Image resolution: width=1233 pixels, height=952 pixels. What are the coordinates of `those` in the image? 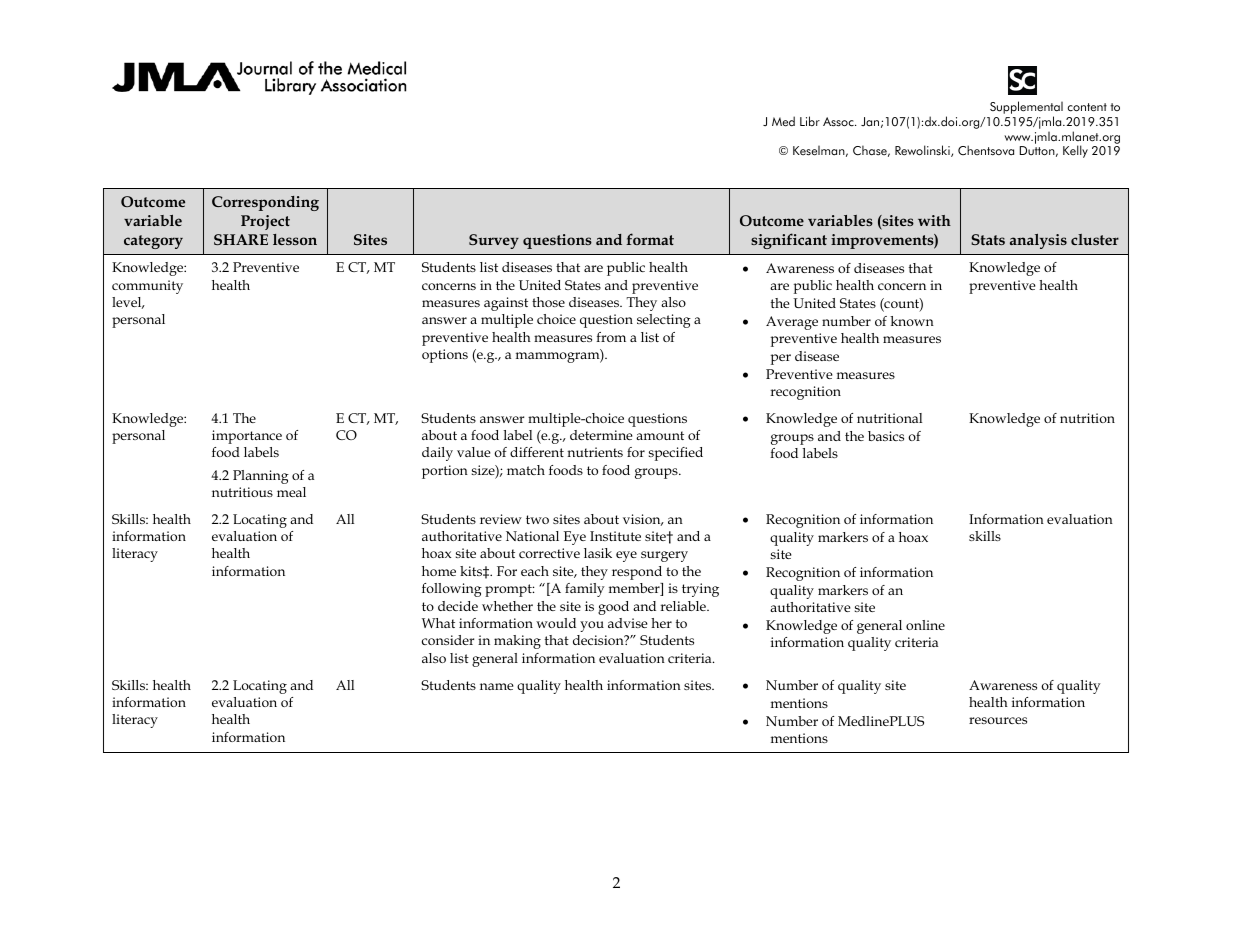 It's located at (548, 302).
